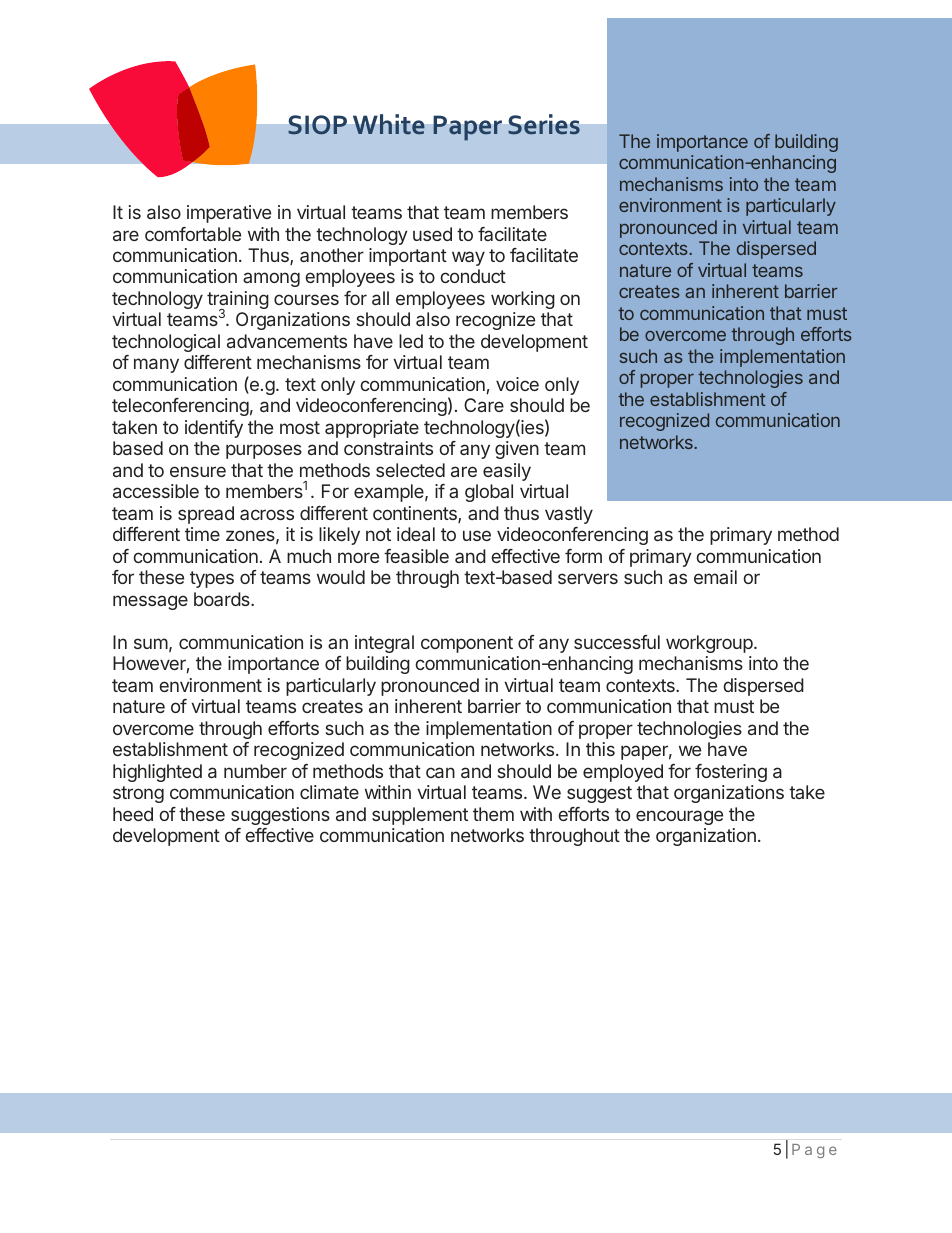 The height and width of the screenshot is (1233, 952). I want to click on successful, so click(617, 642).
